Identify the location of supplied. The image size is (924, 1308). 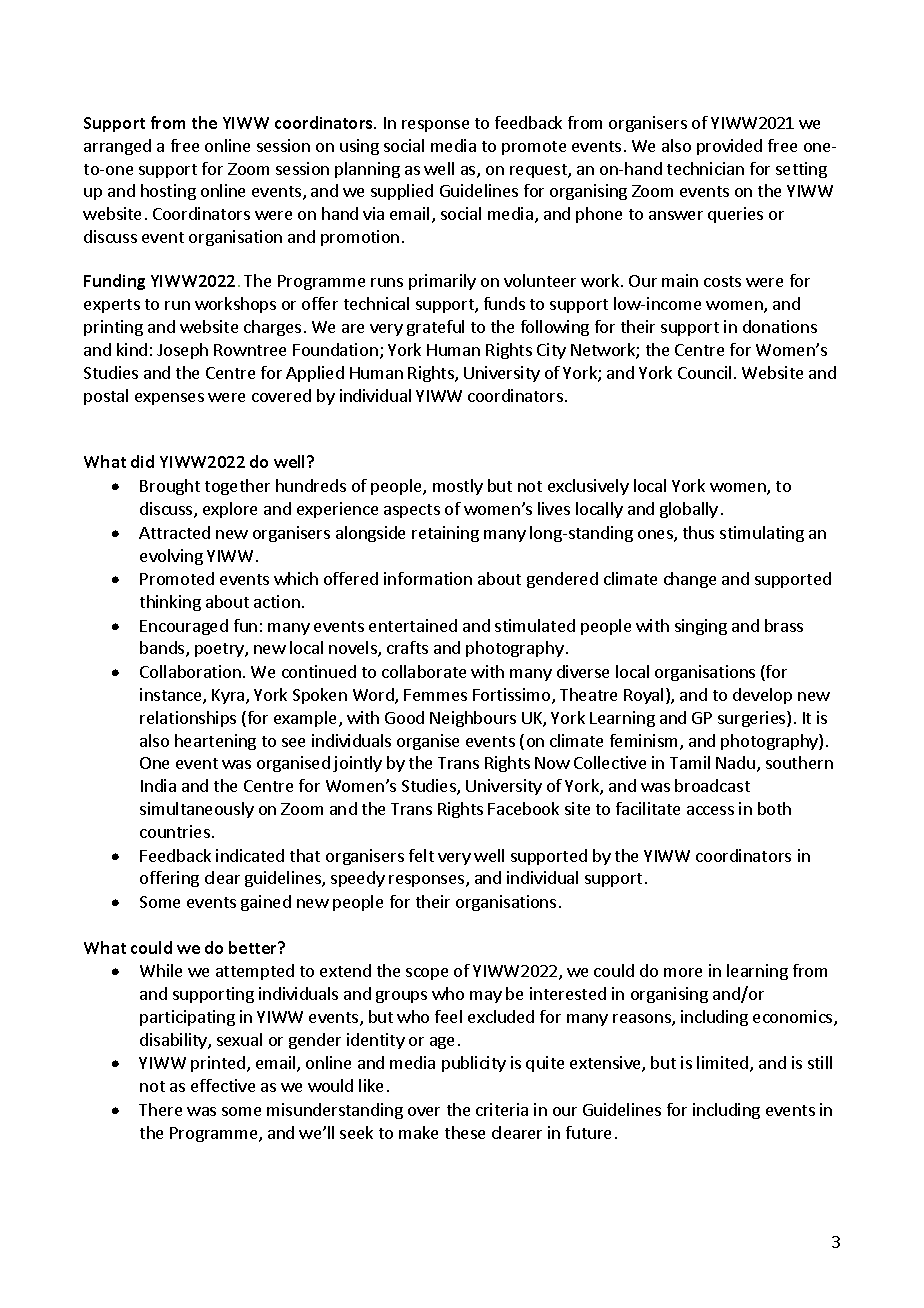
(402, 192).
